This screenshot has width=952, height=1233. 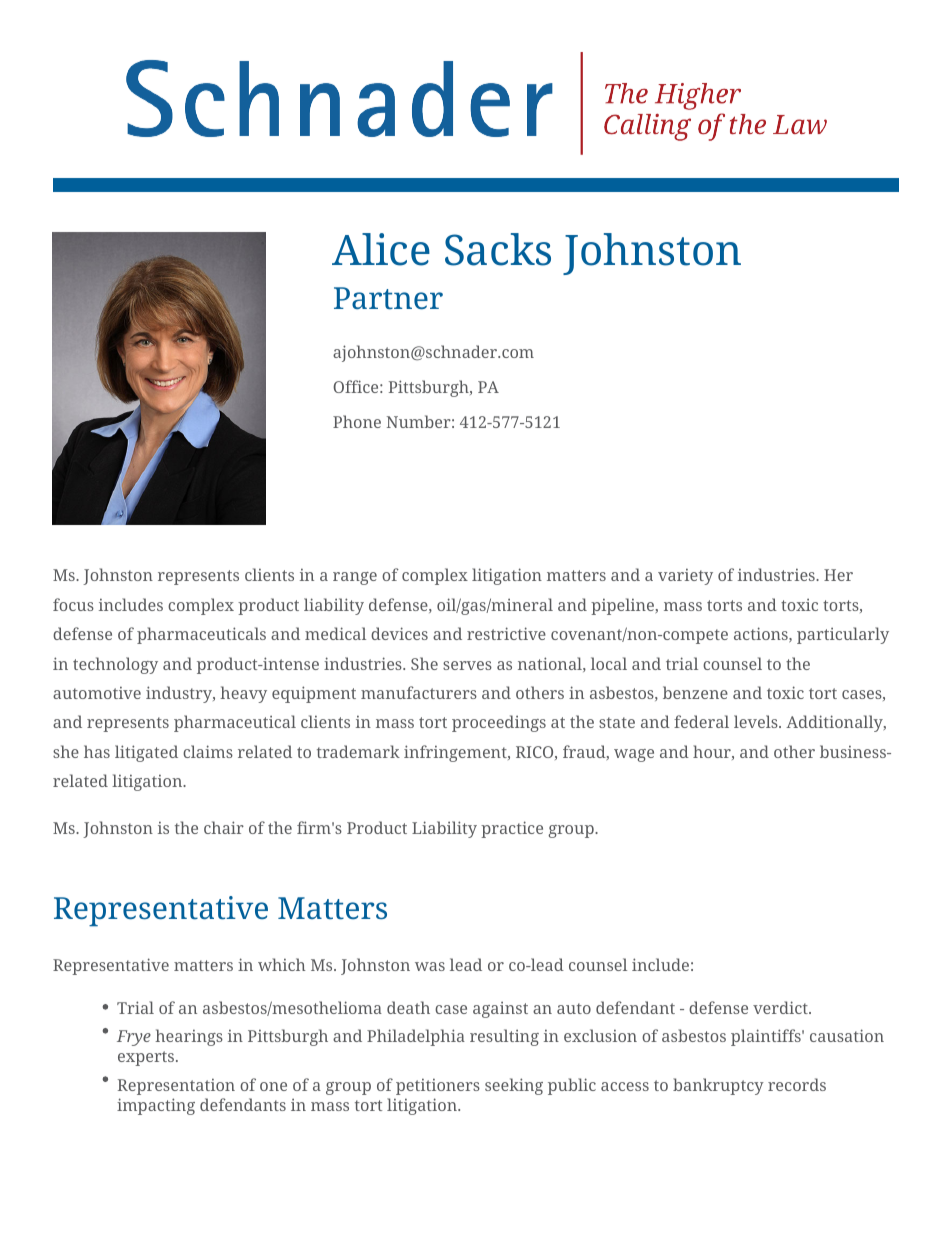 What do you see at coordinates (718, 1086) in the screenshot?
I see `bankruptcy` at bounding box center [718, 1086].
